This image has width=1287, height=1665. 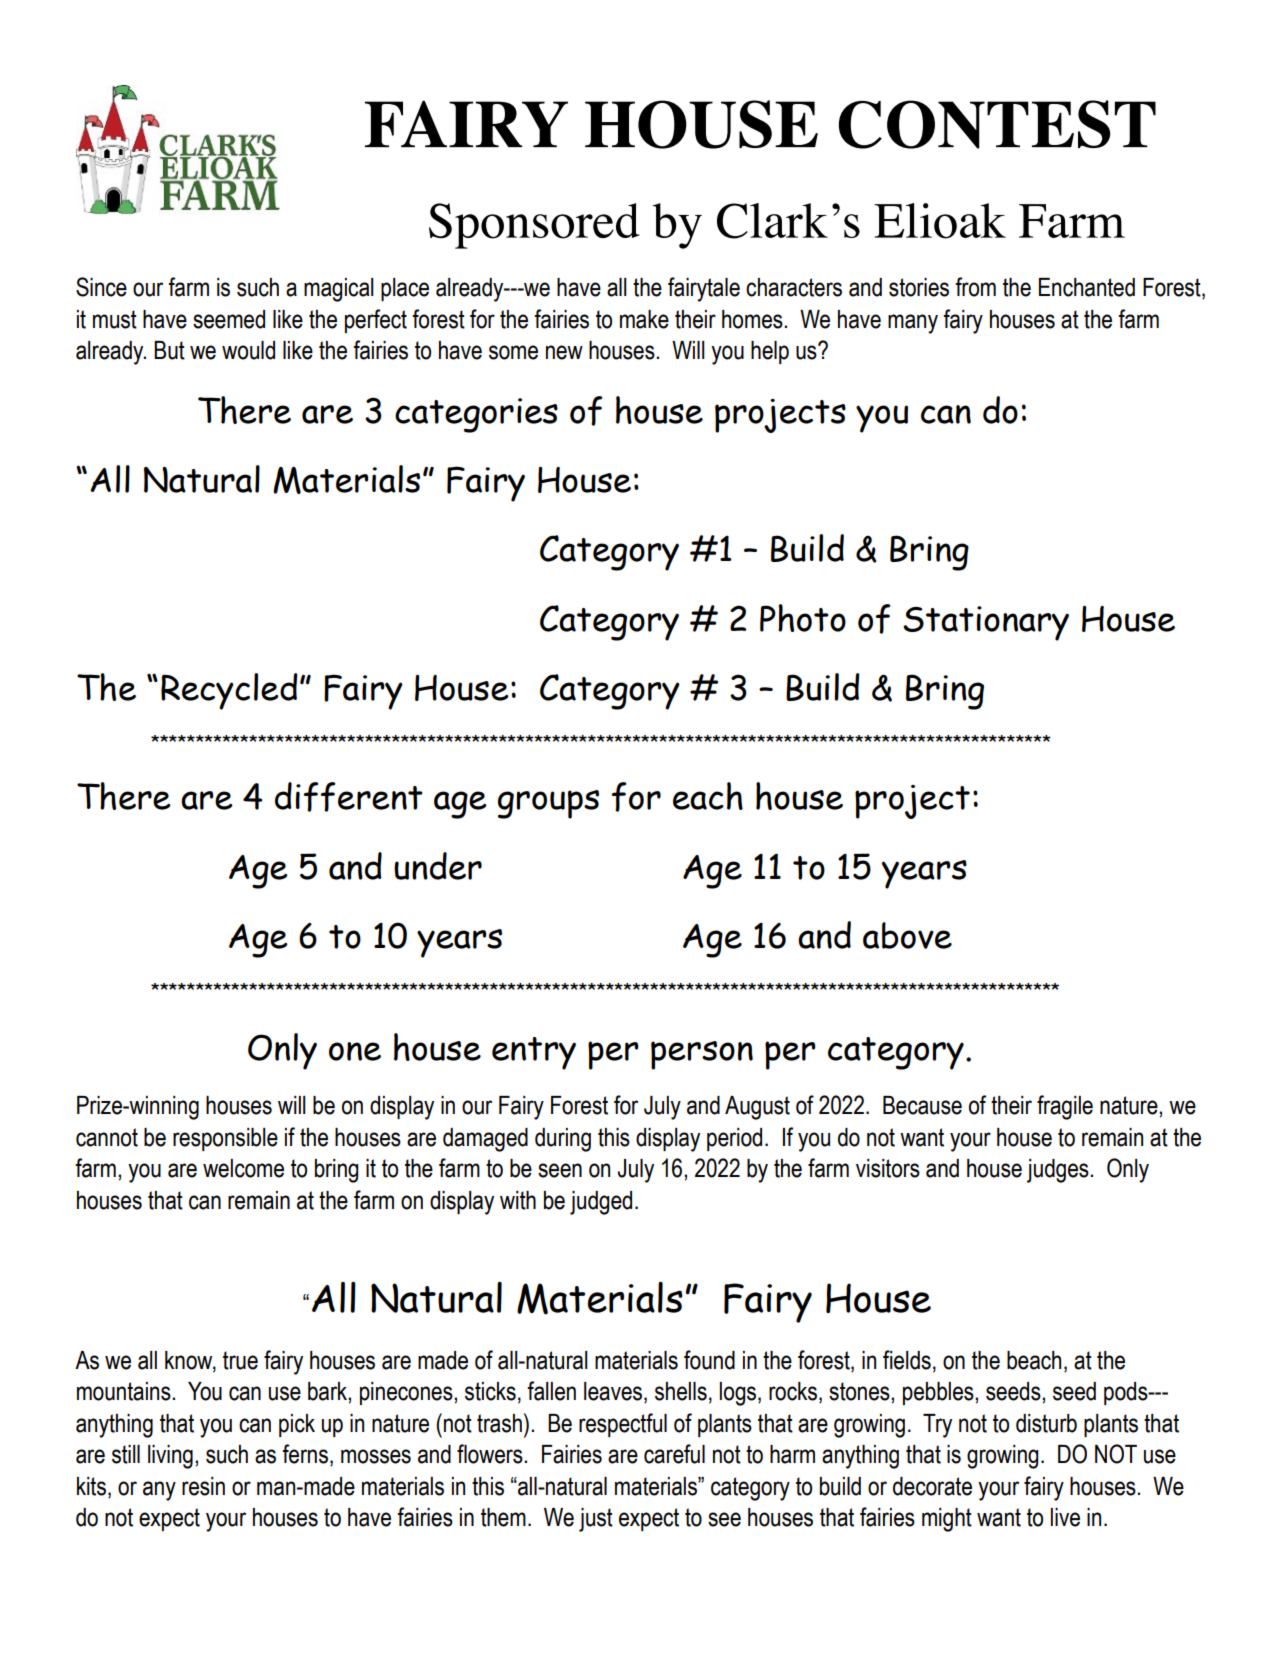 What do you see at coordinates (548, 804) in the image?
I see `groups` at bounding box center [548, 804].
